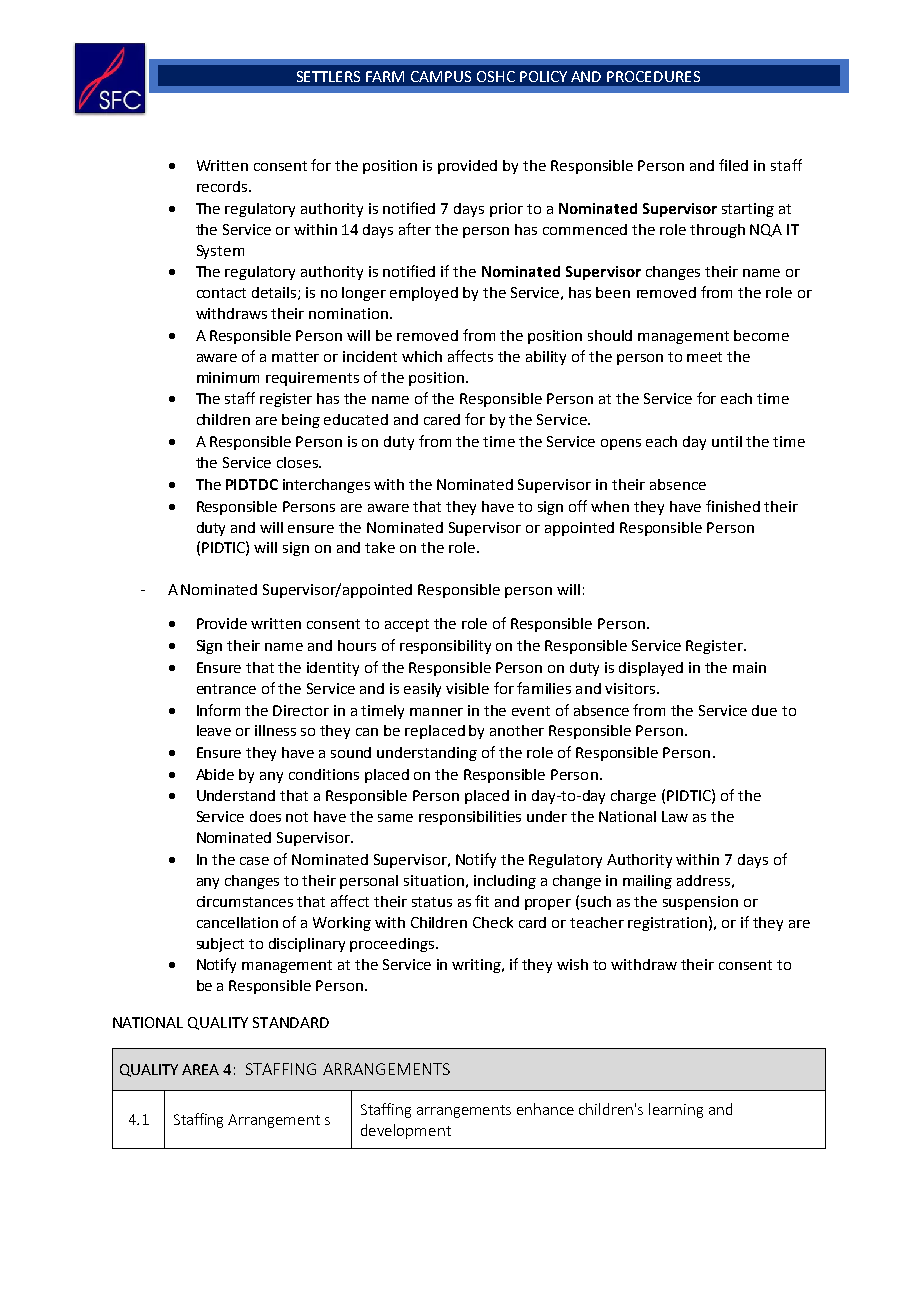 The height and width of the screenshot is (1308, 924). Describe the element at coordinates (254, 861) in the screenshot. I see `case` at that location.
